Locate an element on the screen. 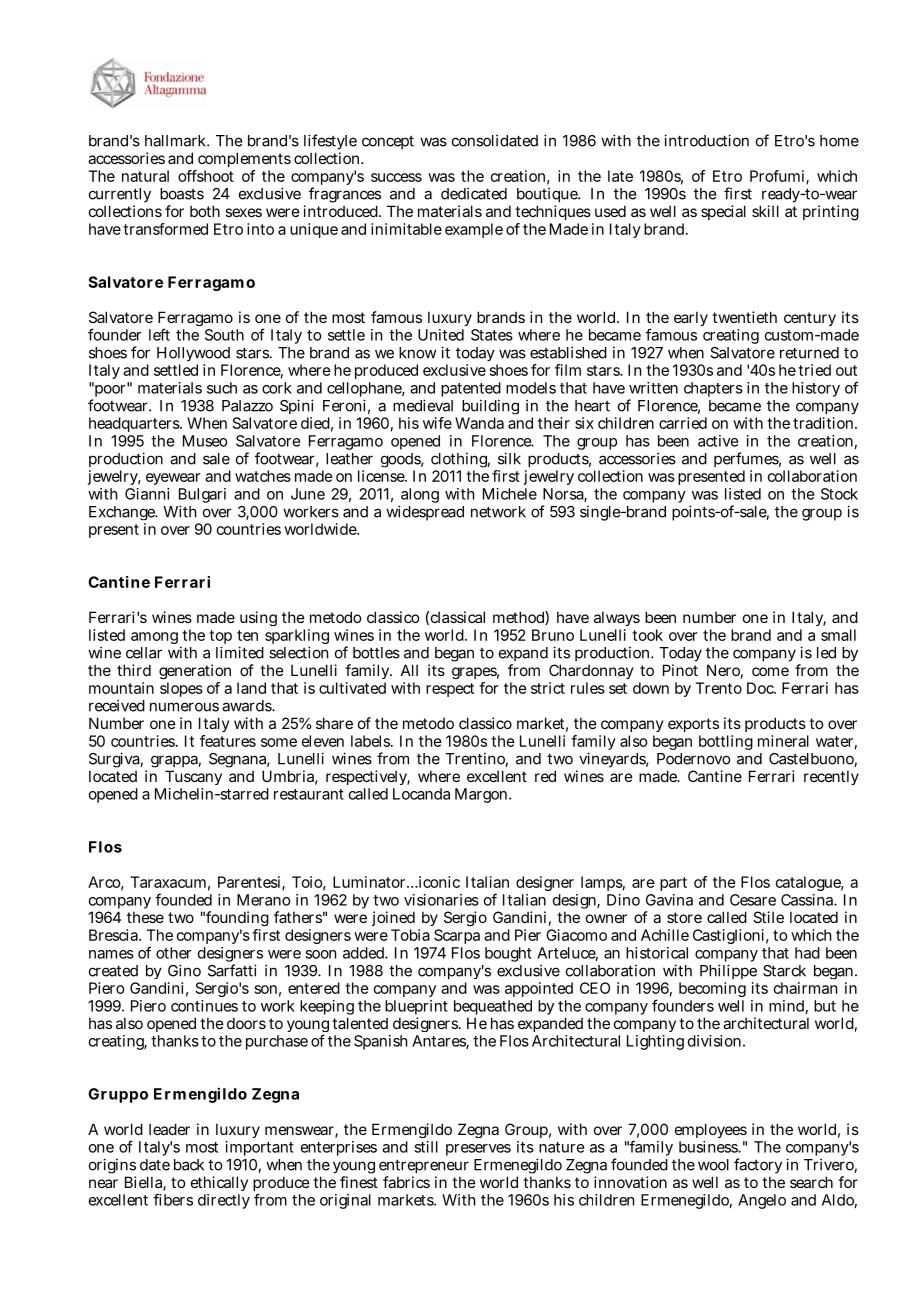 The width and height of the screenshot is (924, 1308). back is located at coordinates (189, 1165).
